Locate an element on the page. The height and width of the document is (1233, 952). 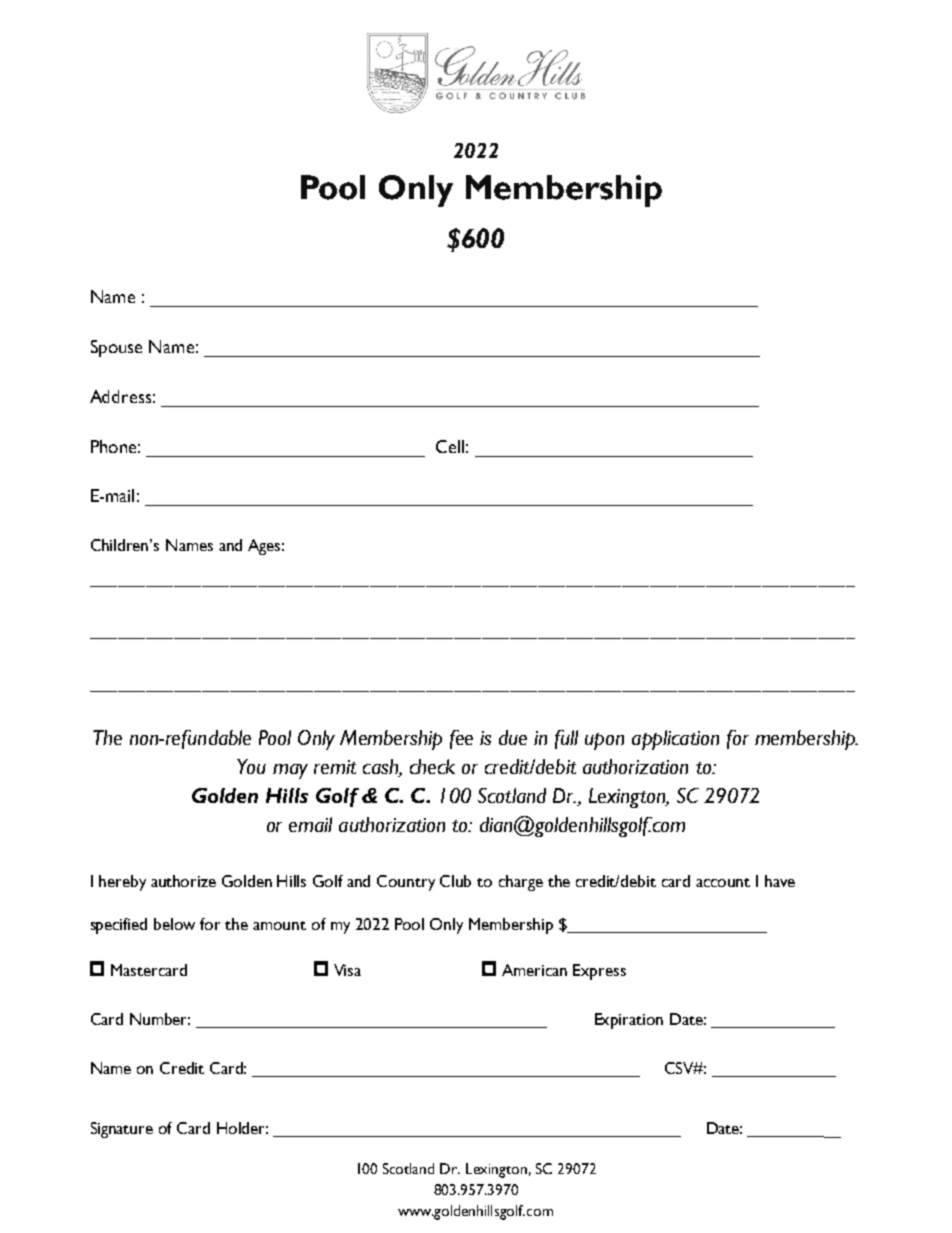
upon is located at coordinates (604, 741).
